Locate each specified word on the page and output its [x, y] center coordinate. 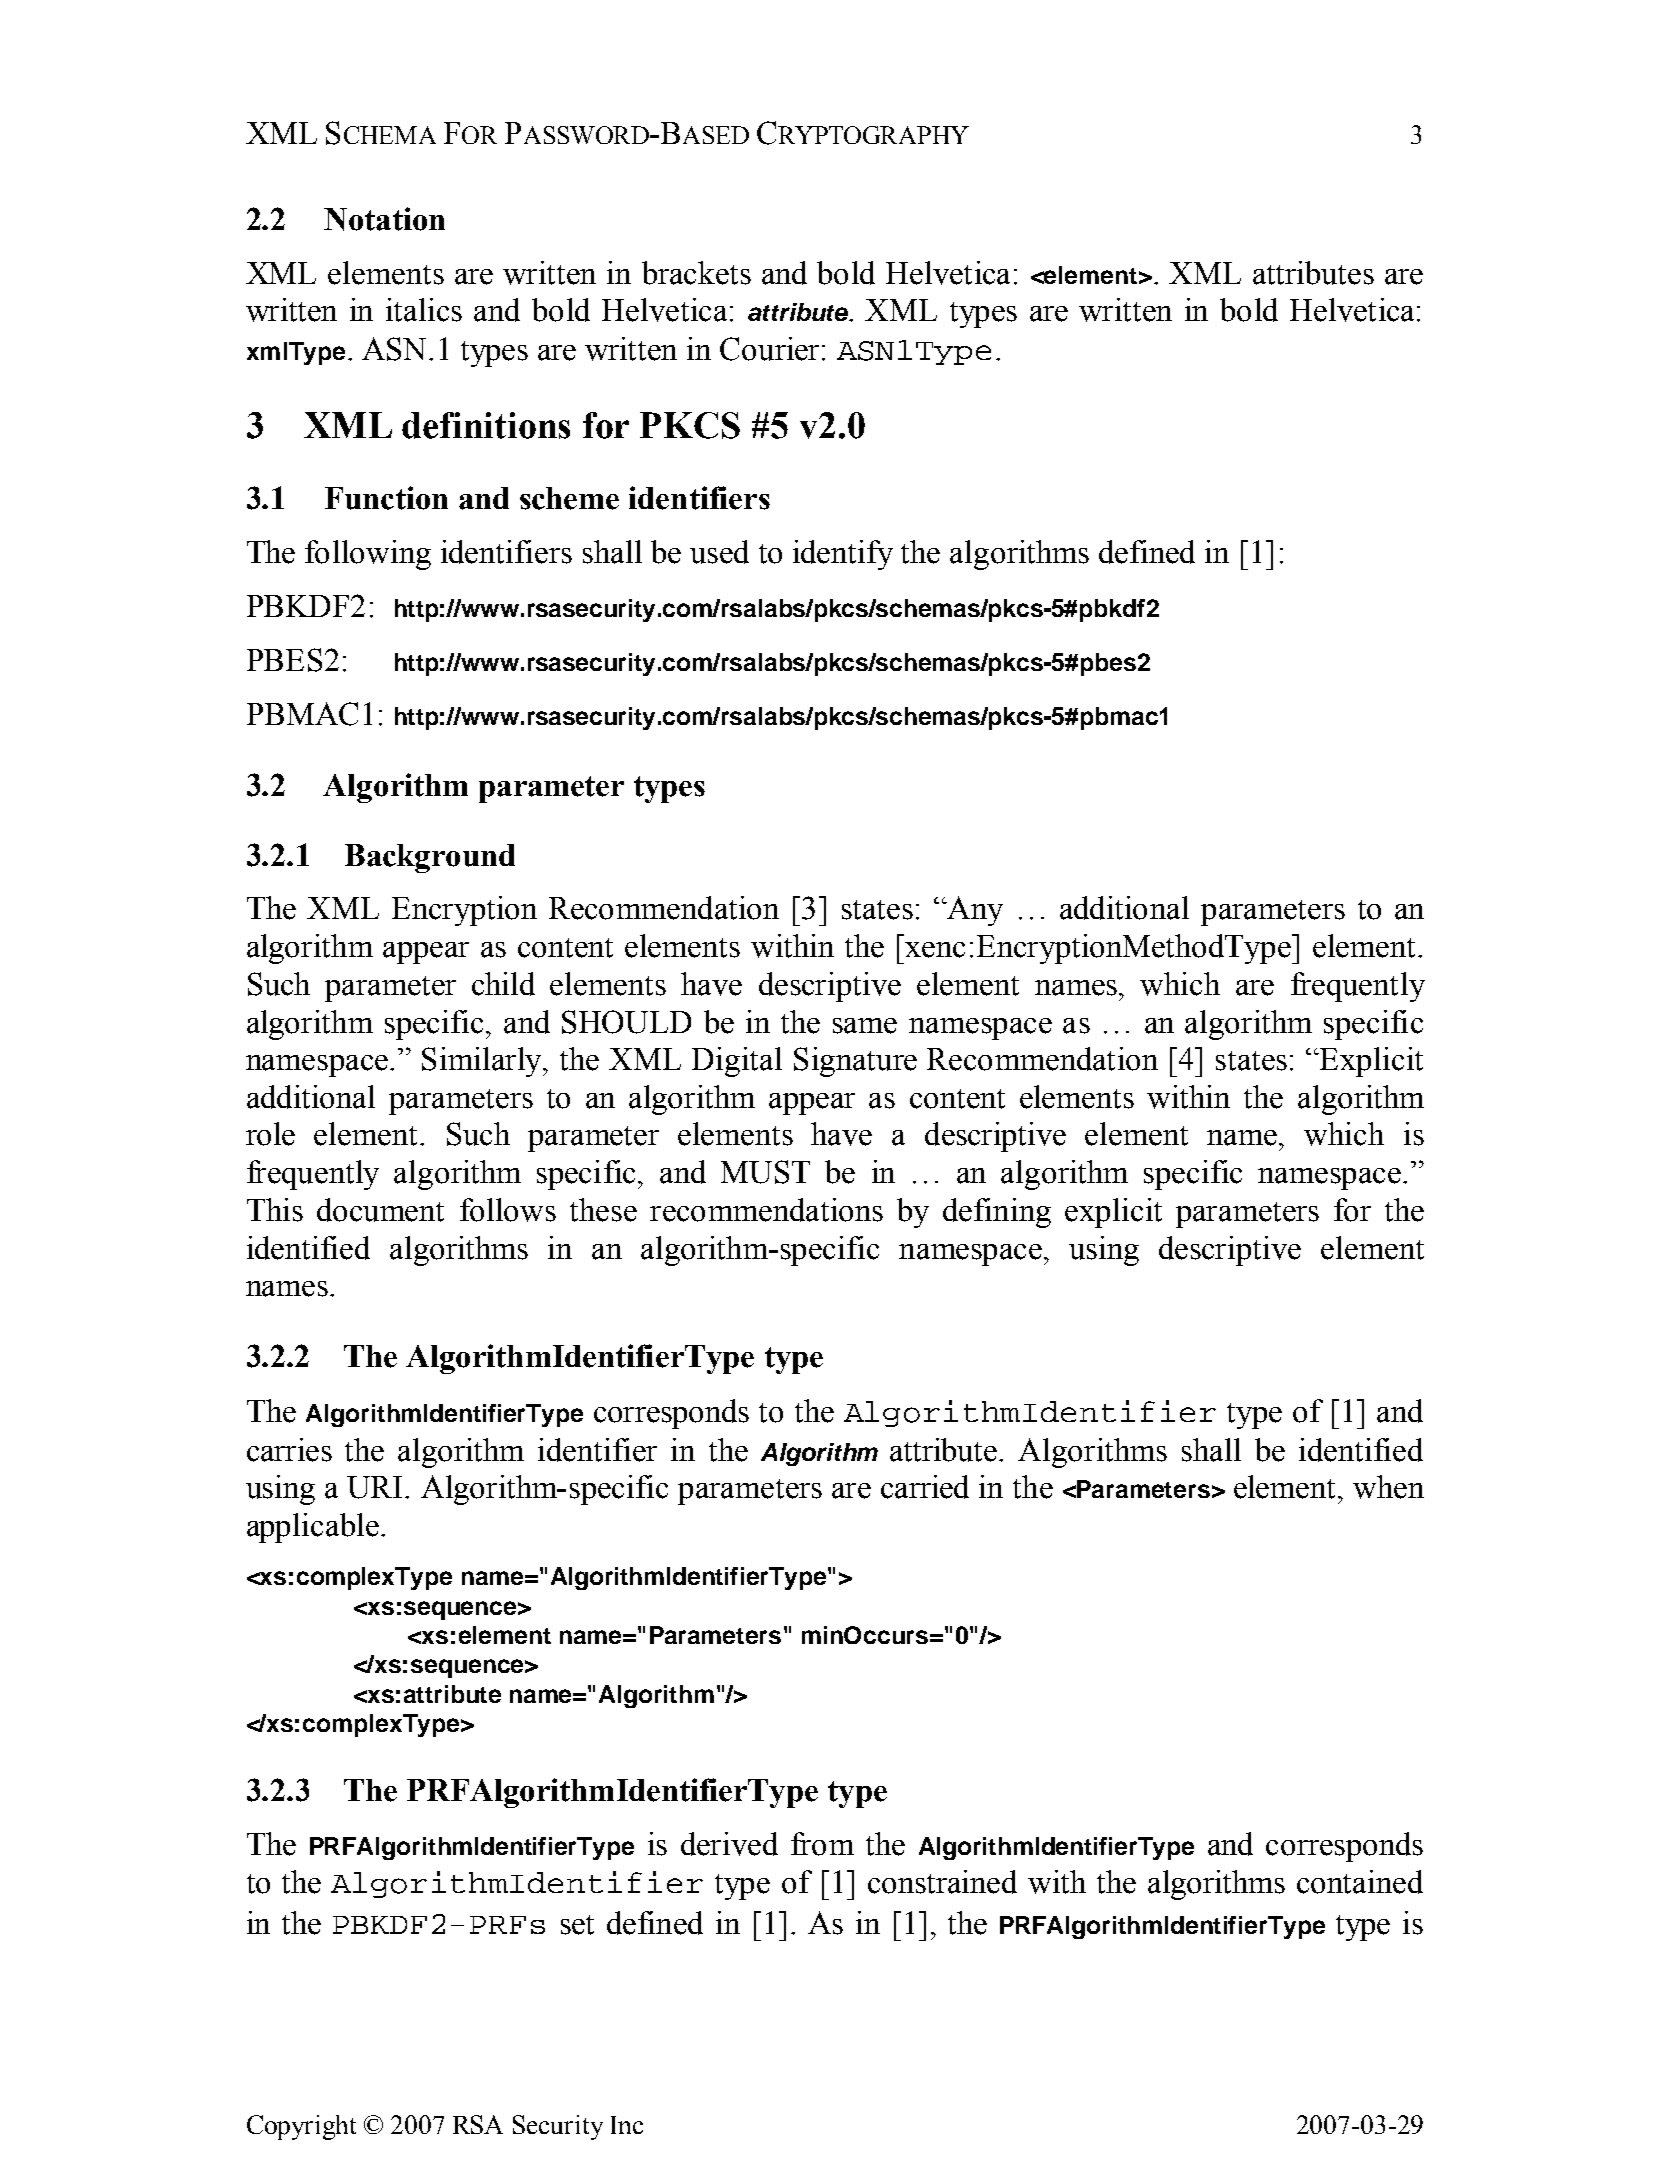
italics [424, 310]
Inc [627, 2125]
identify [843, 555]
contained [1360, 1882]
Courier [769, 349]
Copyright [301, 2127]
